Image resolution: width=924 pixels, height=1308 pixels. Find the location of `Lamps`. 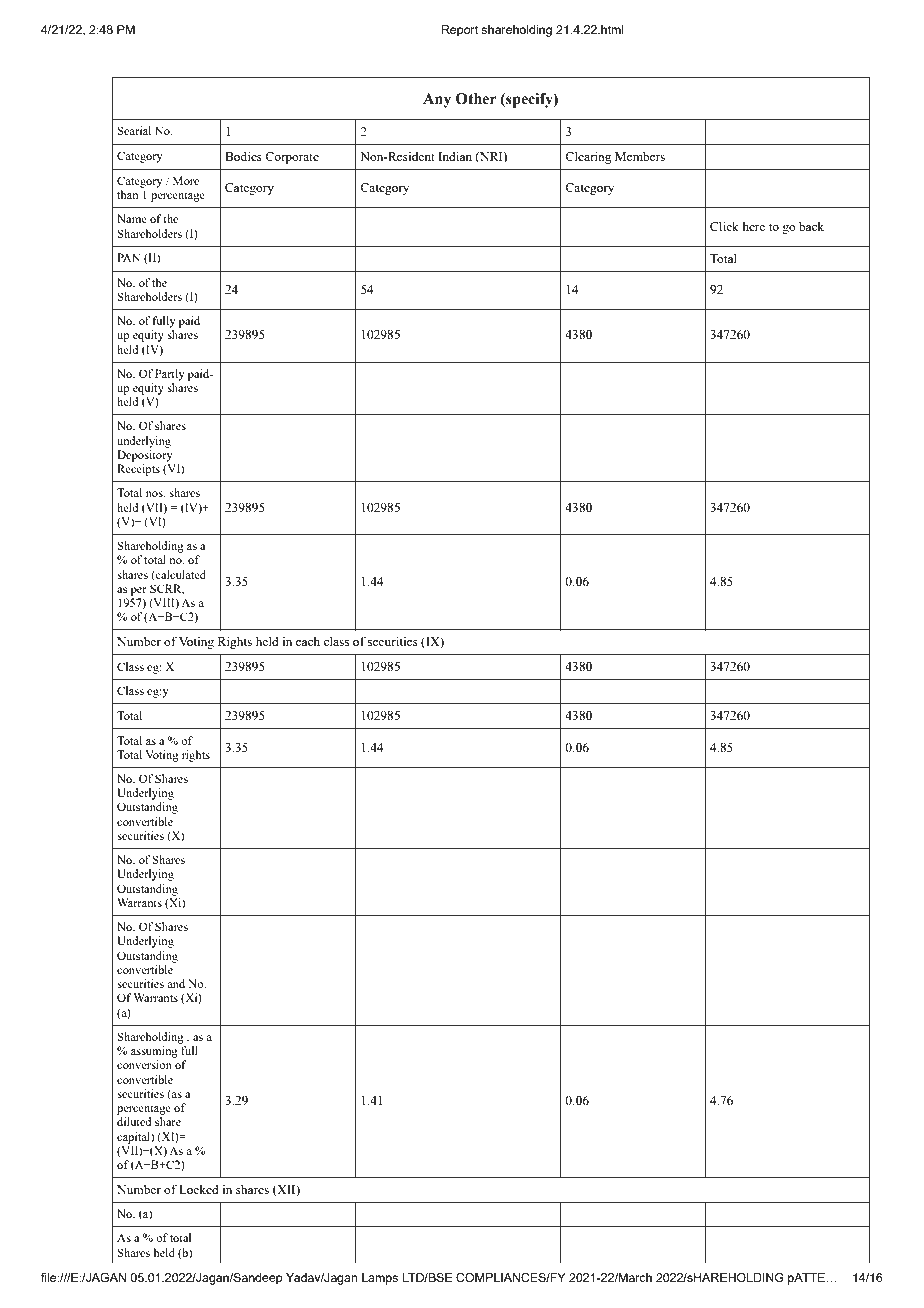

Lamps is located at coordinates (380, 1279).
